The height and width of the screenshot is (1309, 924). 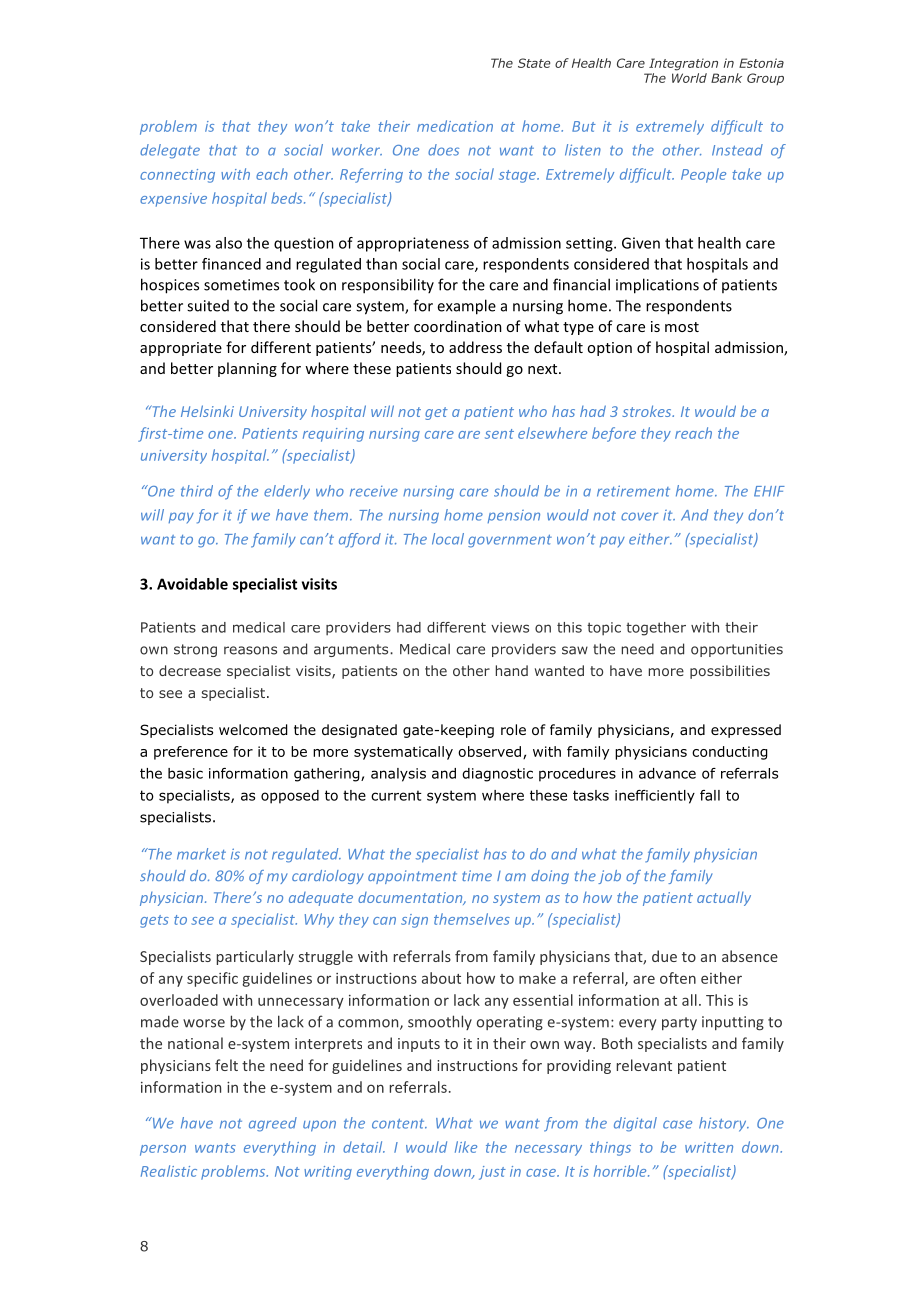 What do you see at coordinates (177, 176) in the screenshot?
I see `connecting` at bounding box center [177, 176].
